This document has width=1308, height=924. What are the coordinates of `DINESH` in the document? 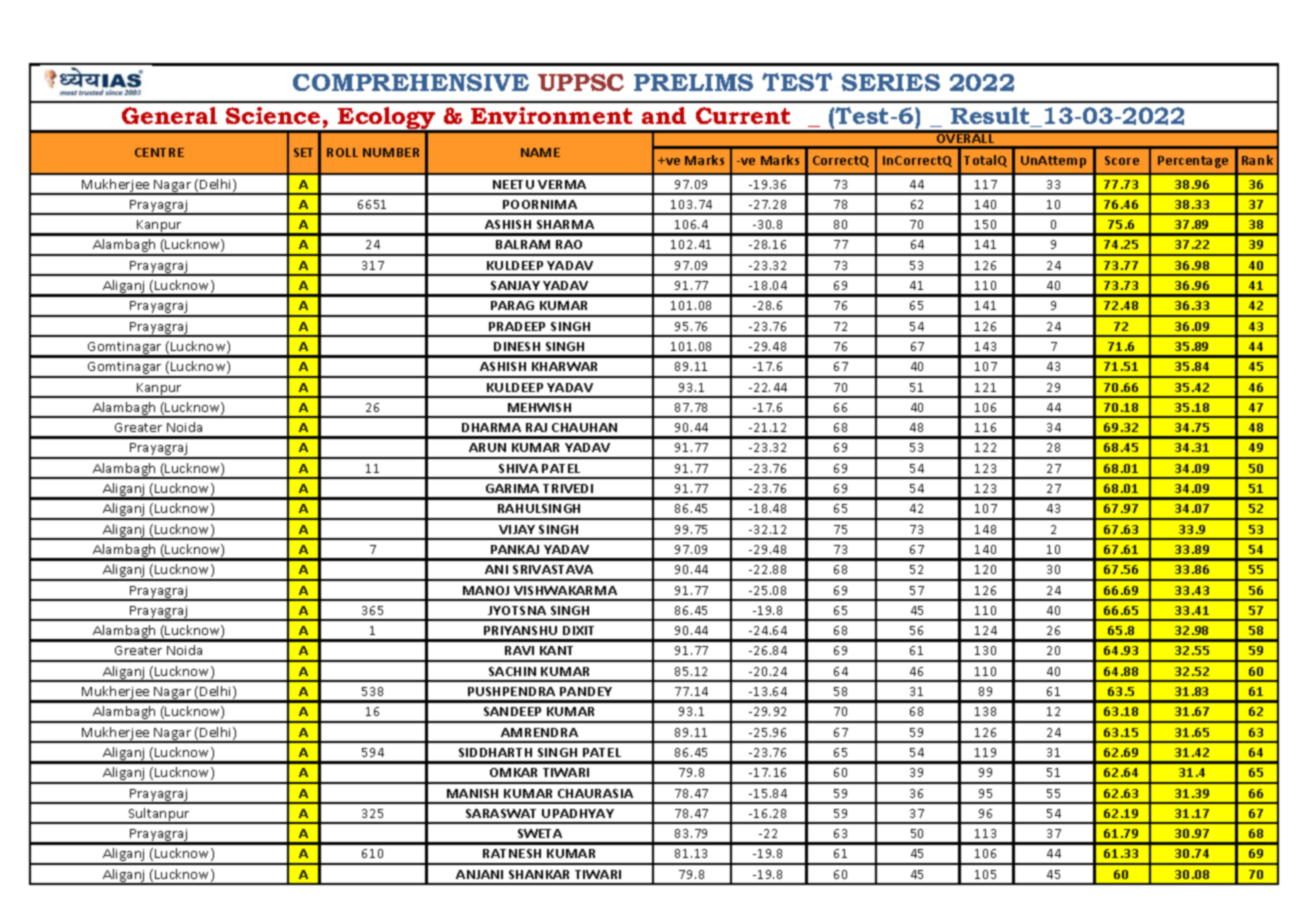 It's located at (517, 346).
